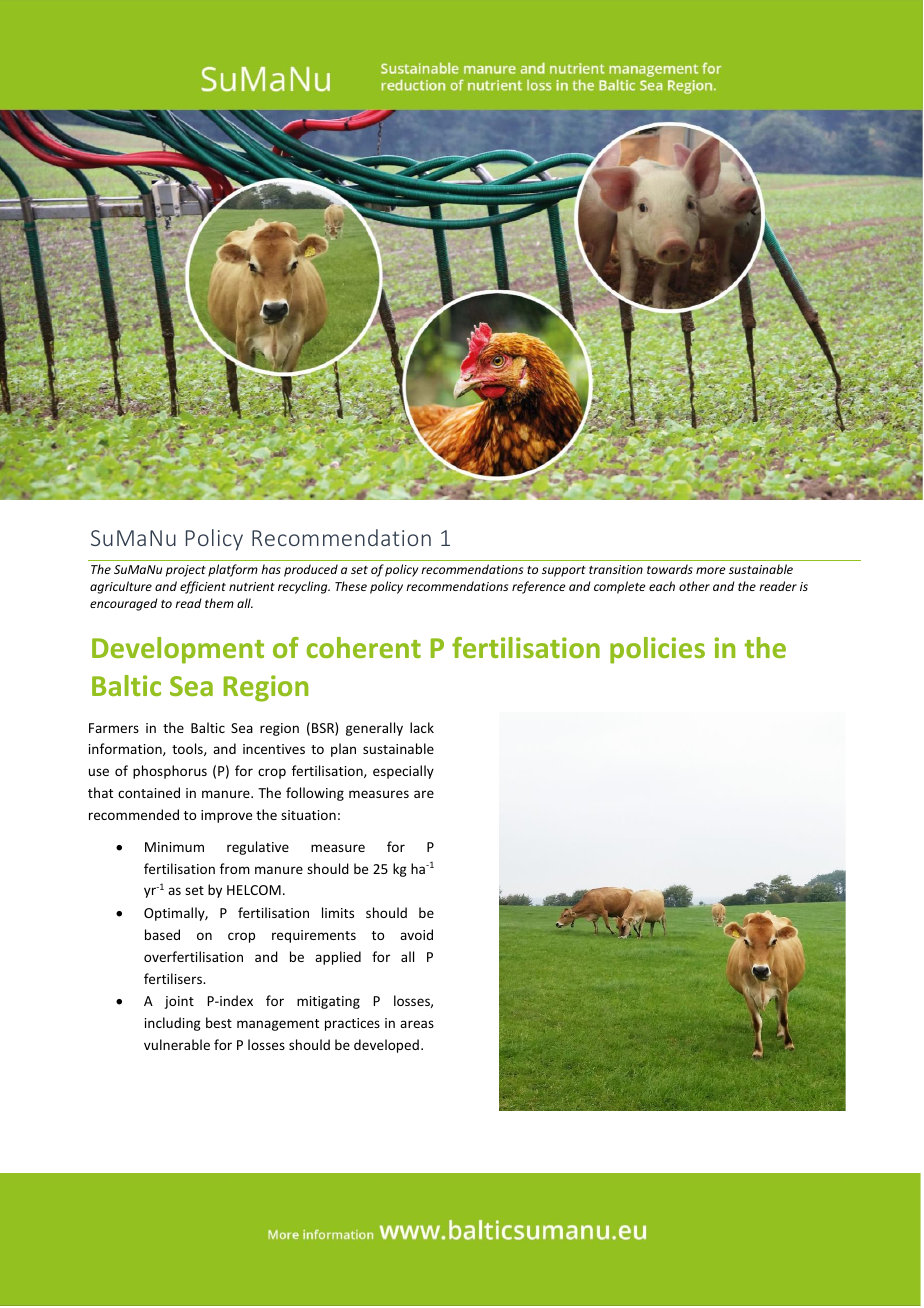 The height and width of the screenshot is (1308, 924). I want to click on including, so click(173, 1024).
